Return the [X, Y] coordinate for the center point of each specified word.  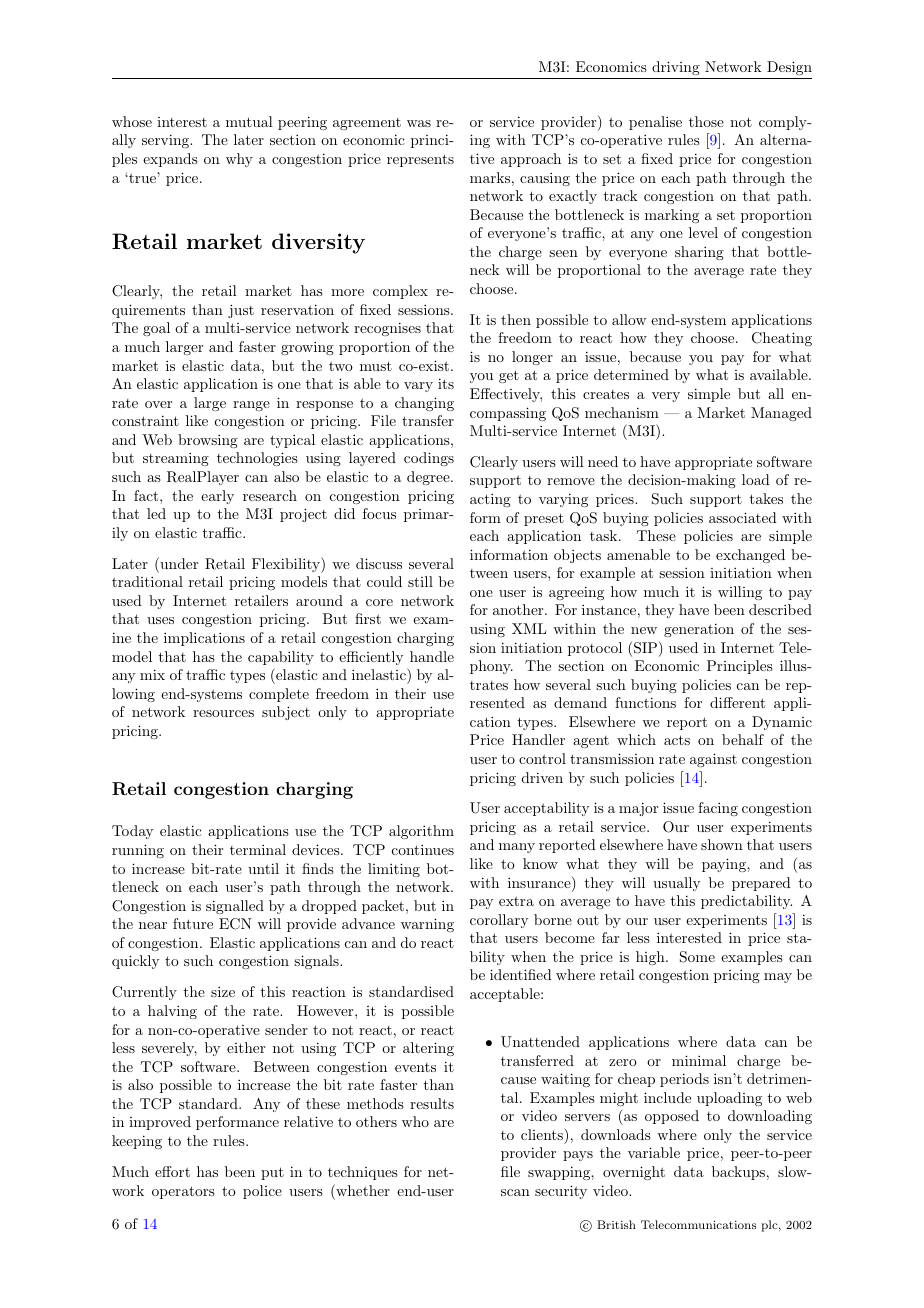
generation [699, 630]
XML [529, 628]
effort [172, 1171]
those [706, 121]
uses [160, 620]
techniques [363, 1173]
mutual [249, 121]
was [419, 123]
